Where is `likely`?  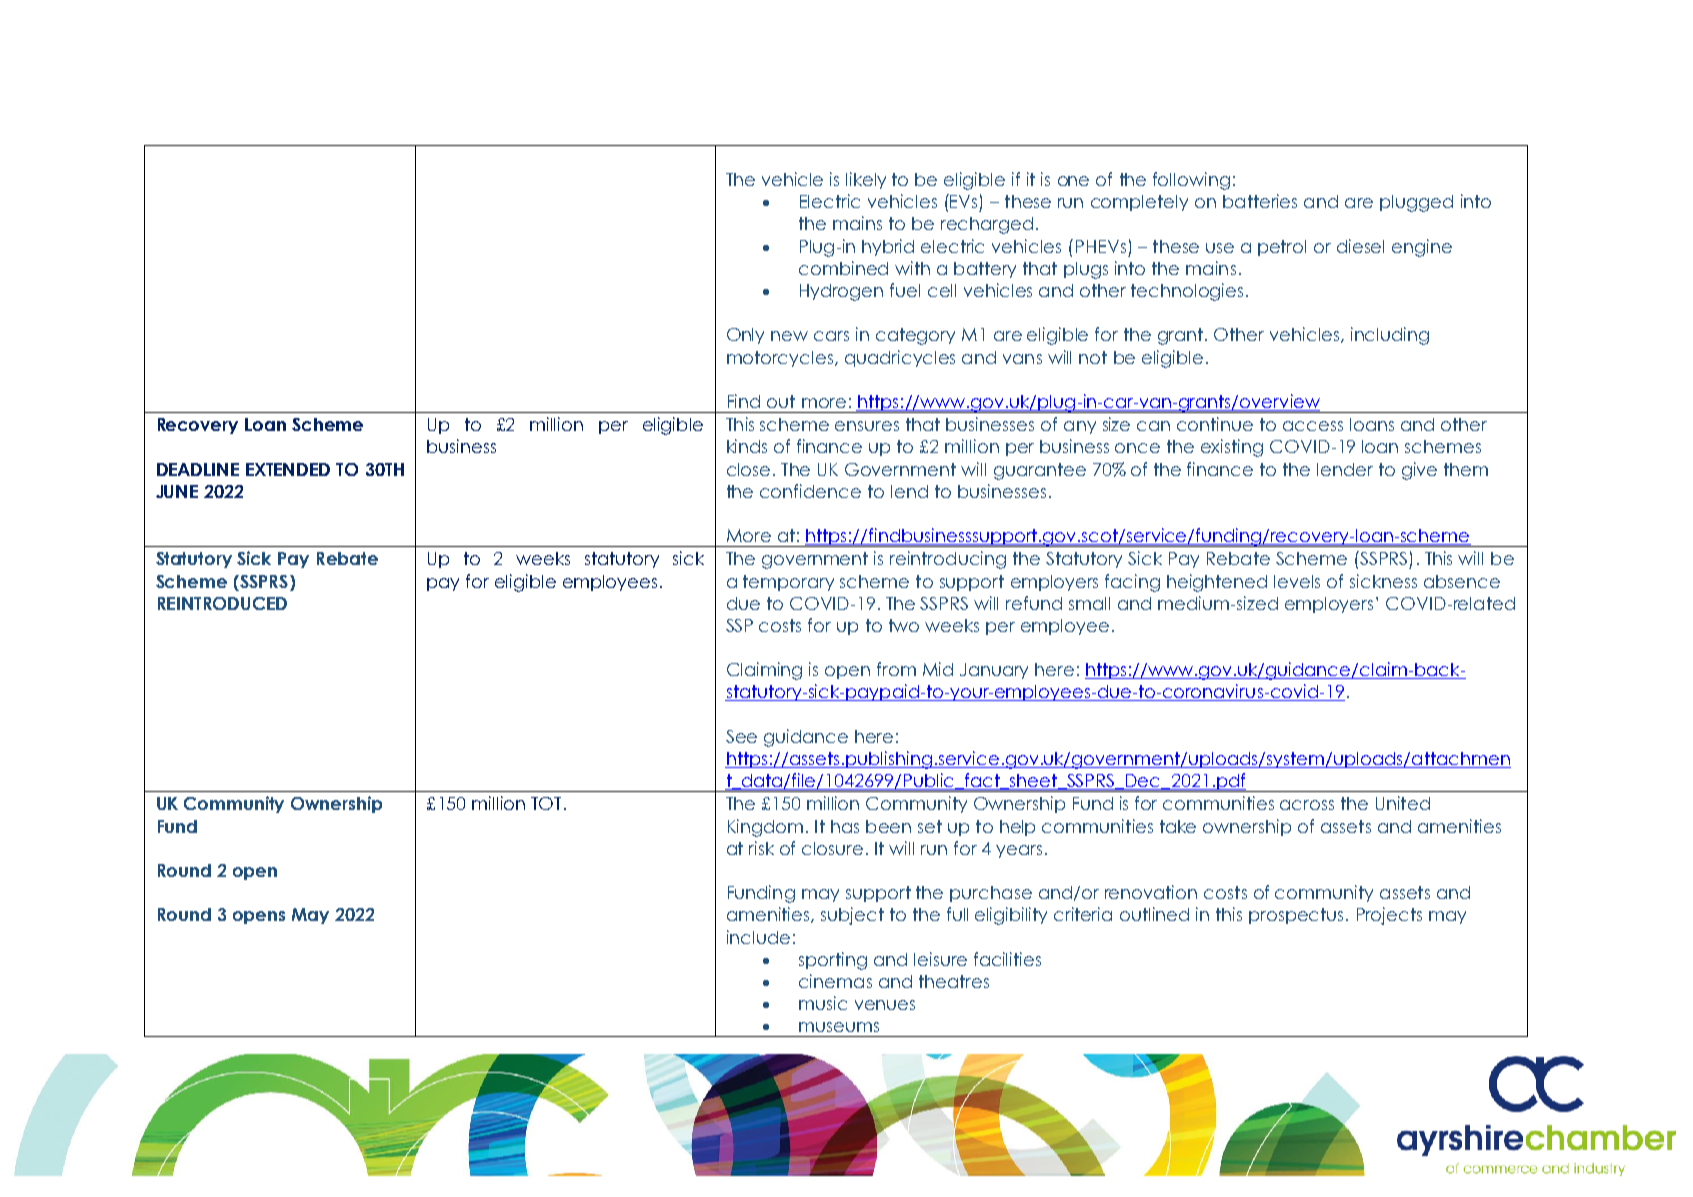
likely is located at coordinates (866, 180).
